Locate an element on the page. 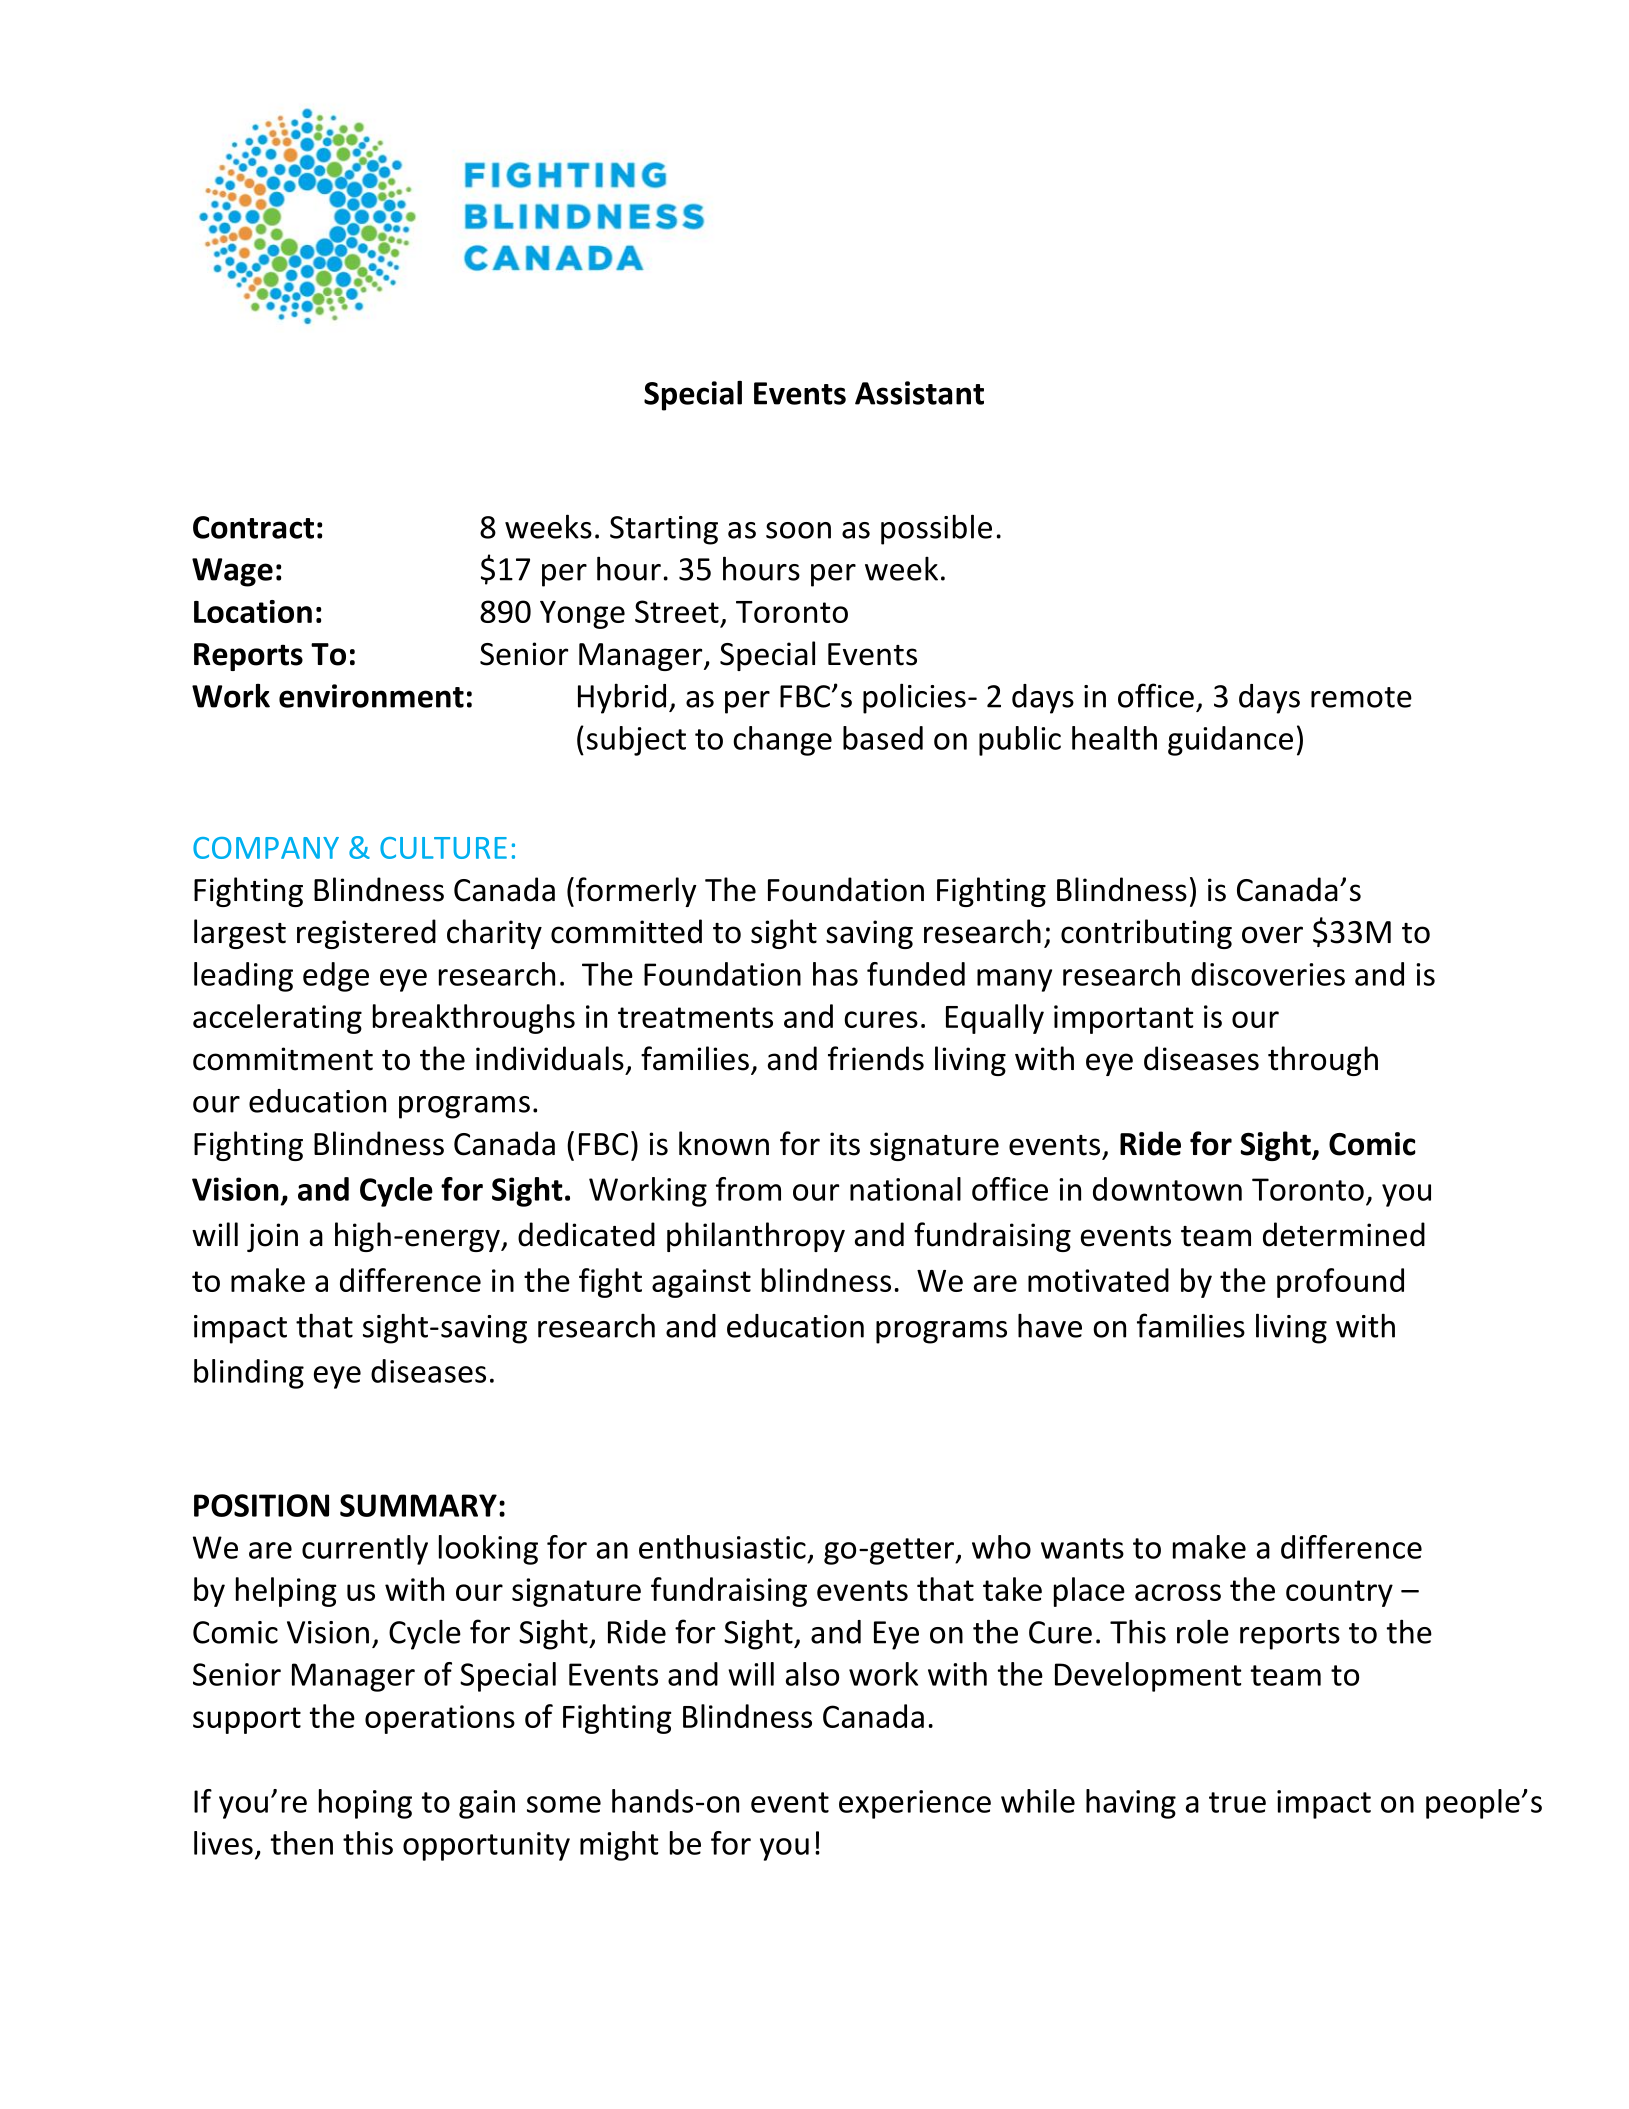 The height and width of the page is (2109, 1629). hoping is located at coordinates (365, 1804).
